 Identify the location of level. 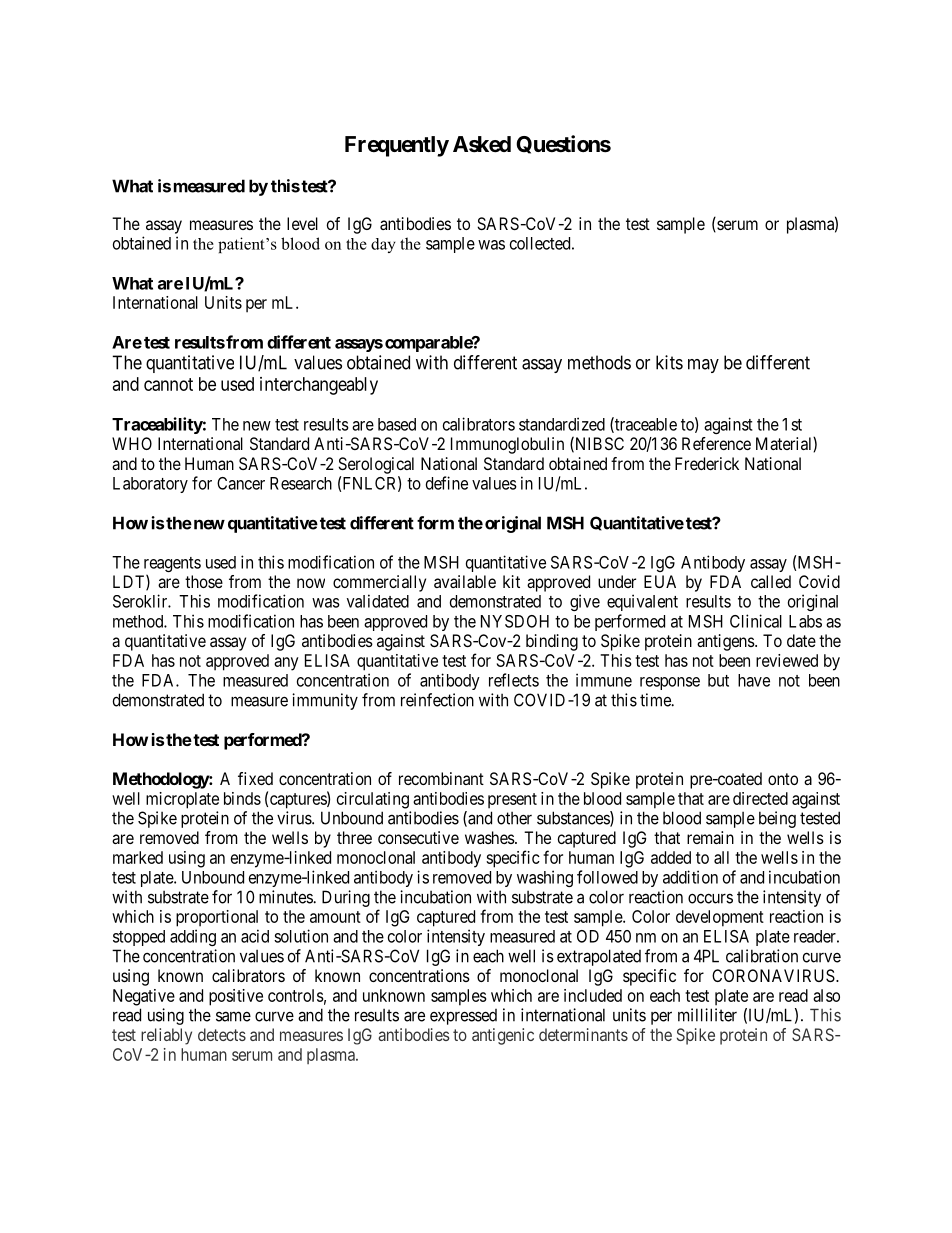
(302, 223).
